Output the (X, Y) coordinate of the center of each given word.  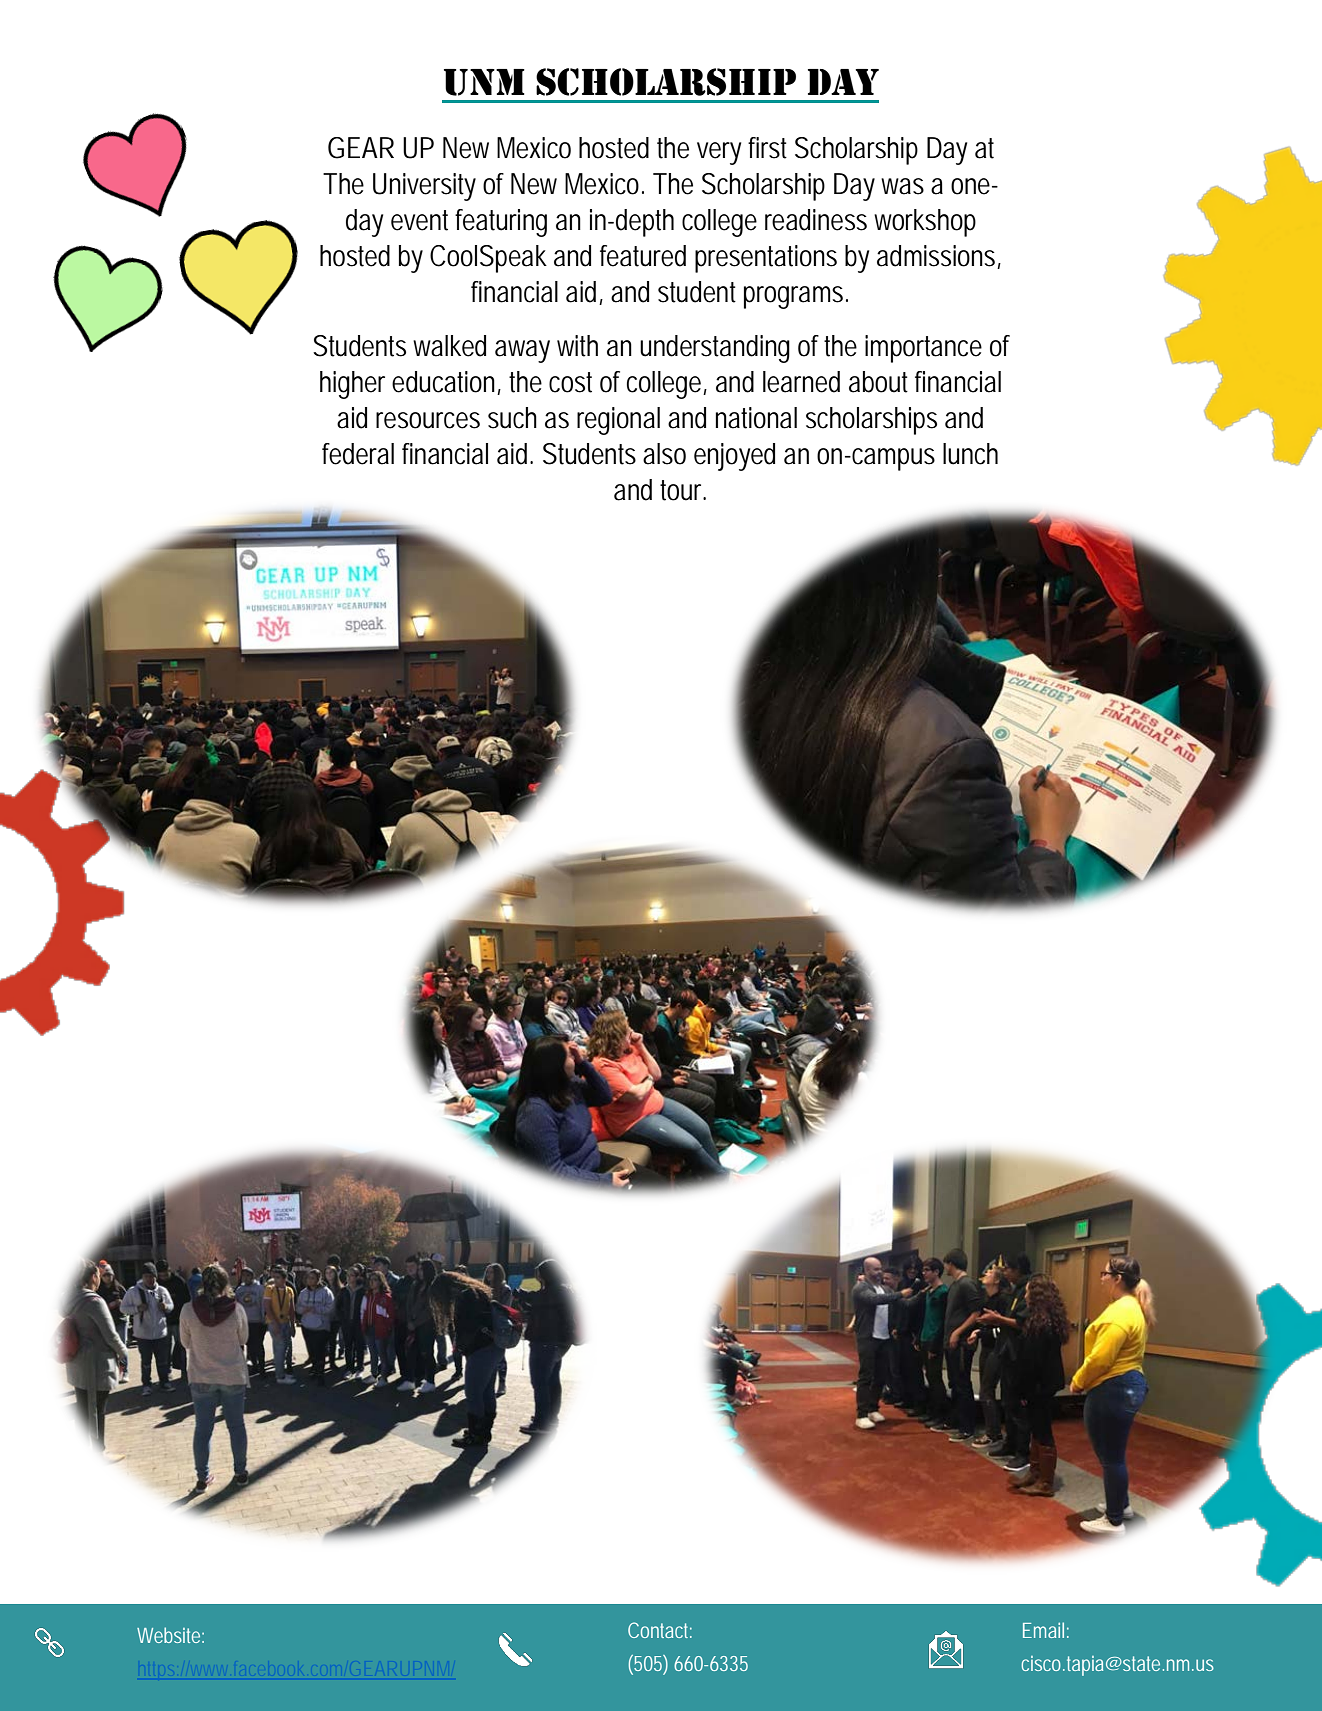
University (424, 187)
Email (1043, 1630)
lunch (970, 454)
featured (643, 256)
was (902, 186)
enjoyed (734, 457)
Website (168, 1635)
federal (358, 454)
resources (428, 420)
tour (682, 490)
